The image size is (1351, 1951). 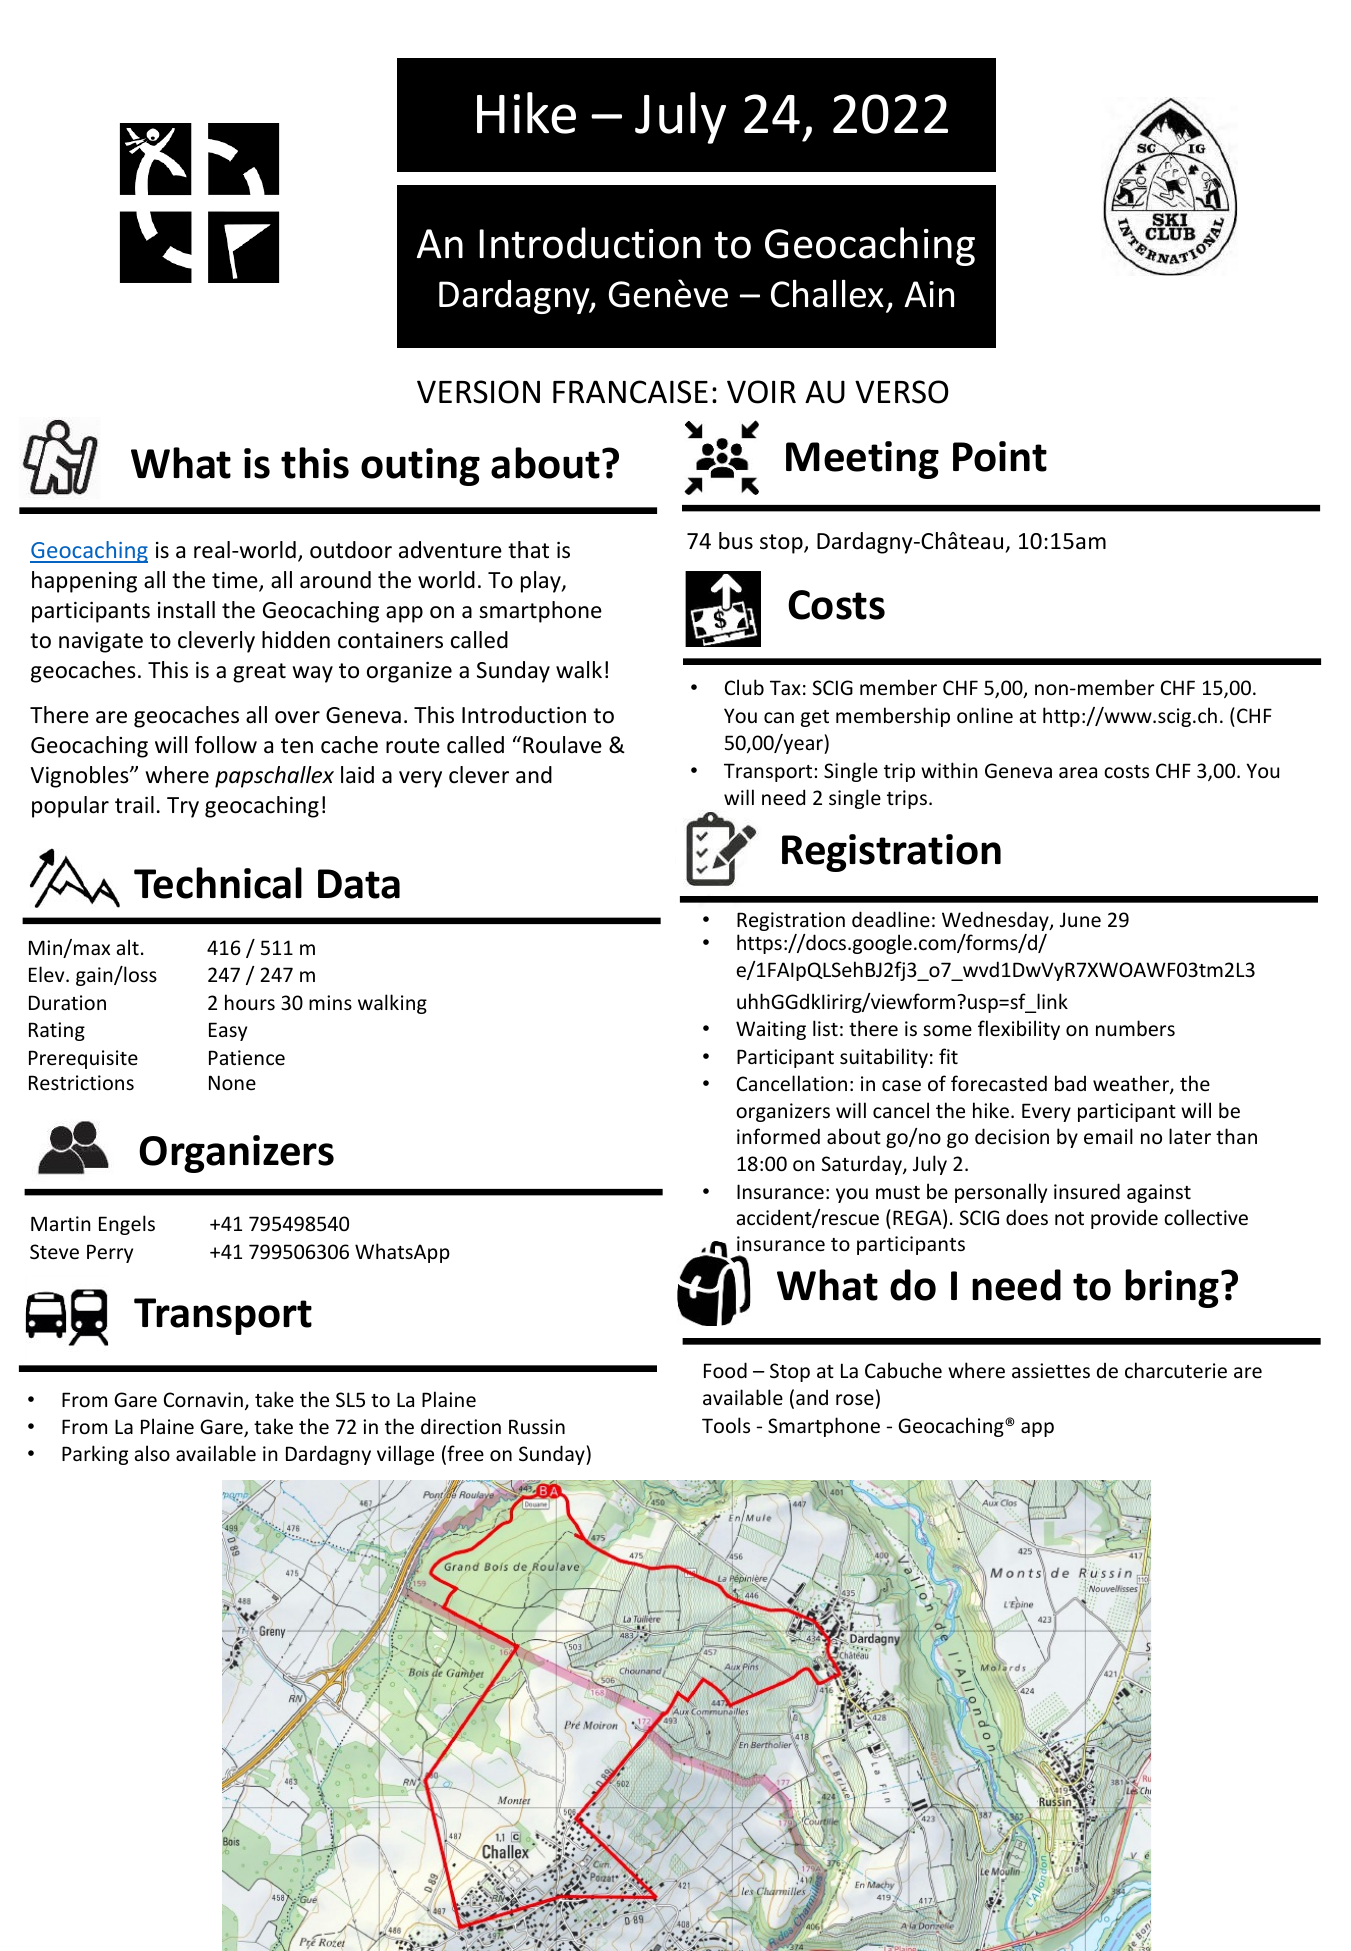 I want to click on Tools, so click(x=726, y=1425).
